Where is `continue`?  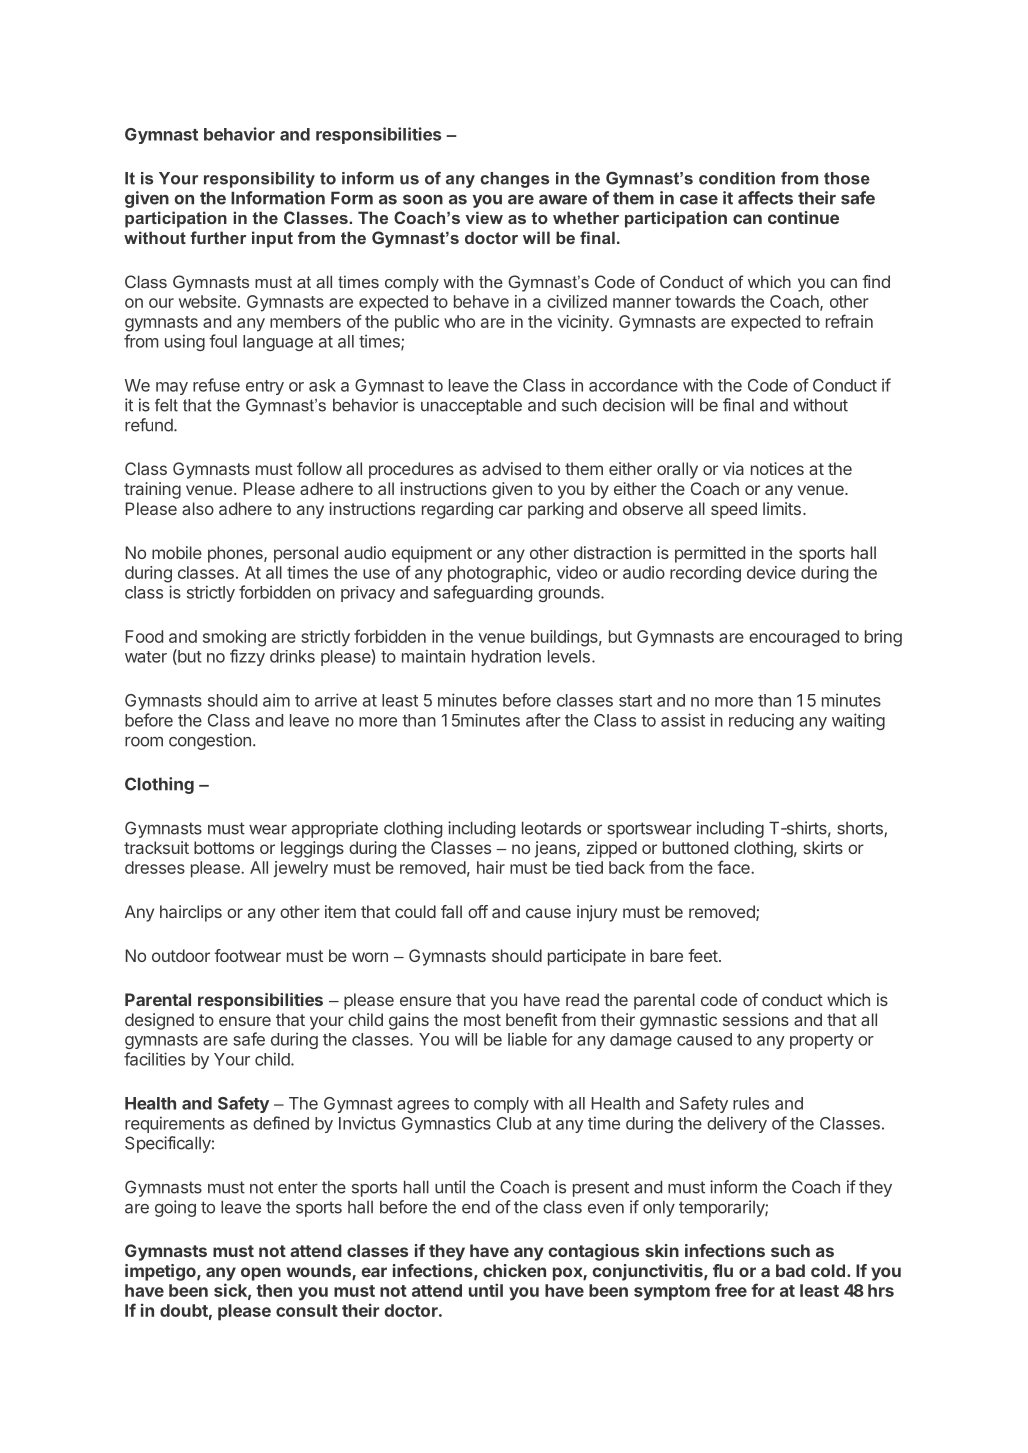
continue is located at coordinates (803, 217).
